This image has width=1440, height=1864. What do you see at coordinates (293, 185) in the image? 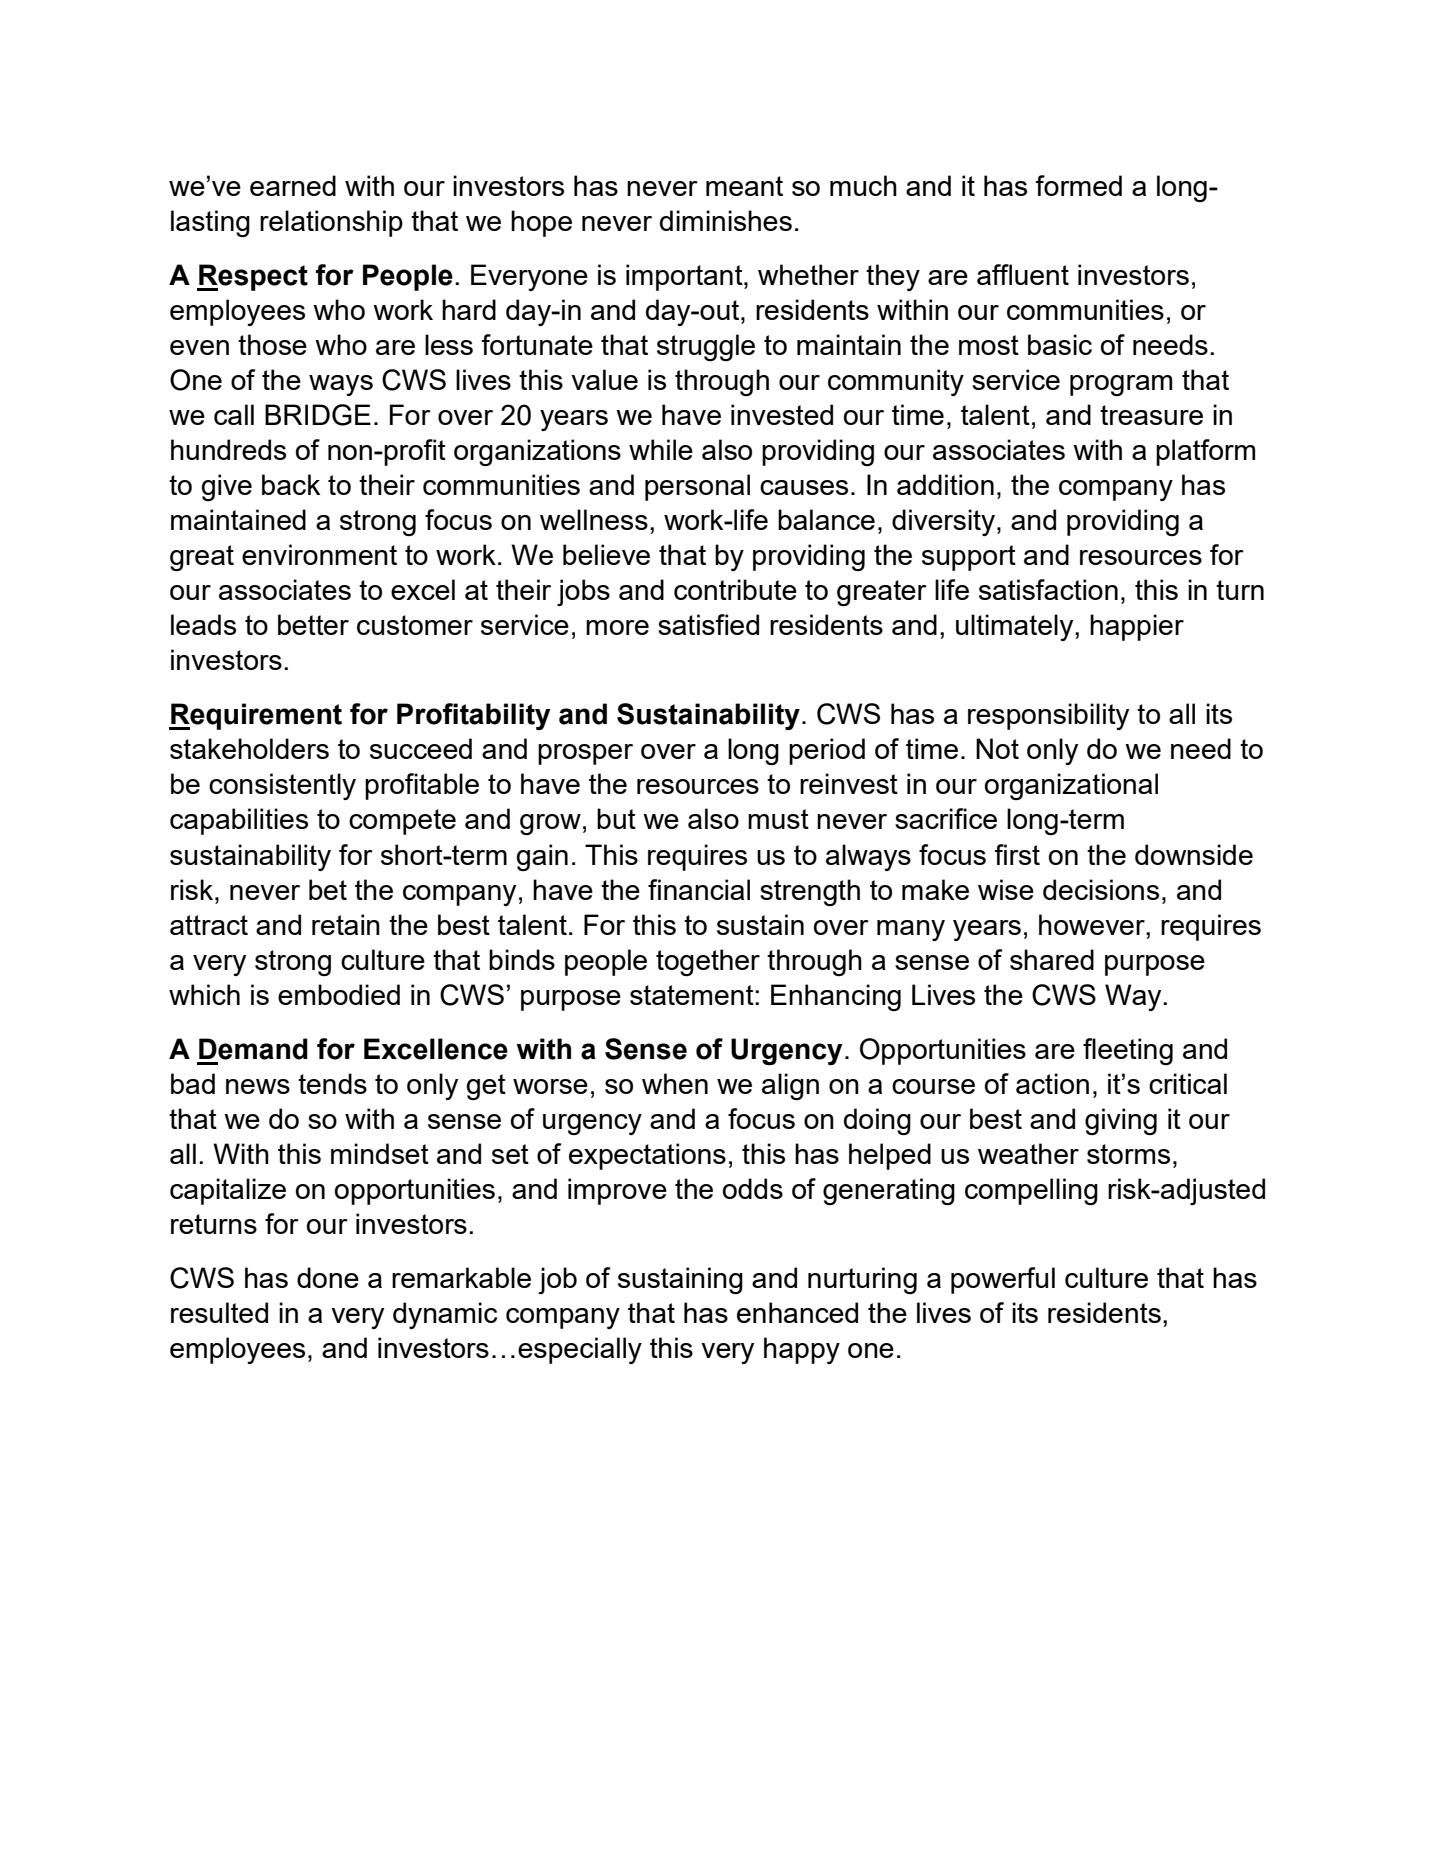
I see `earned` at bounding box center [293, 185].
